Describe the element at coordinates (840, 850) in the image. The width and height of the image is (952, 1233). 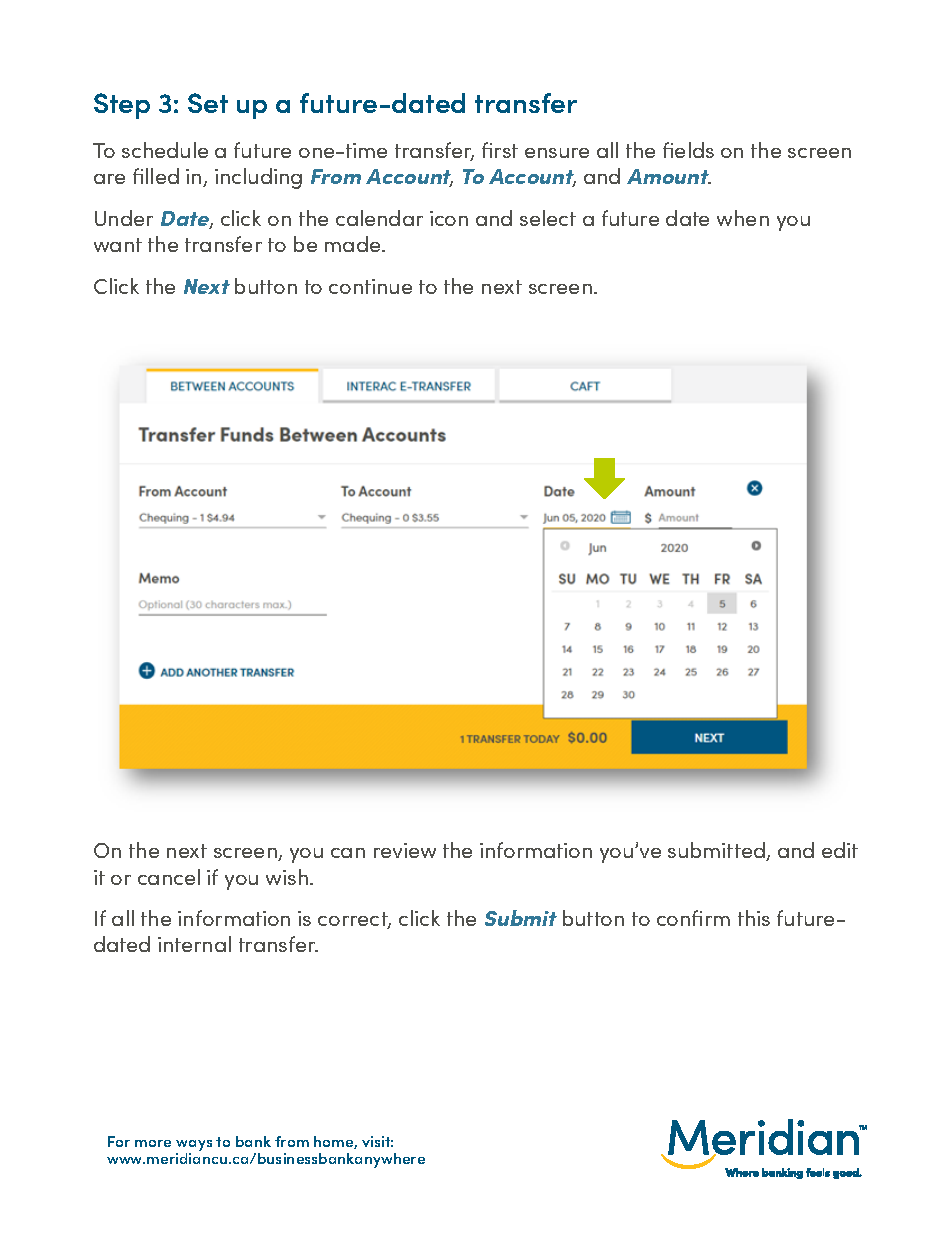
I see `edit` at that location.
